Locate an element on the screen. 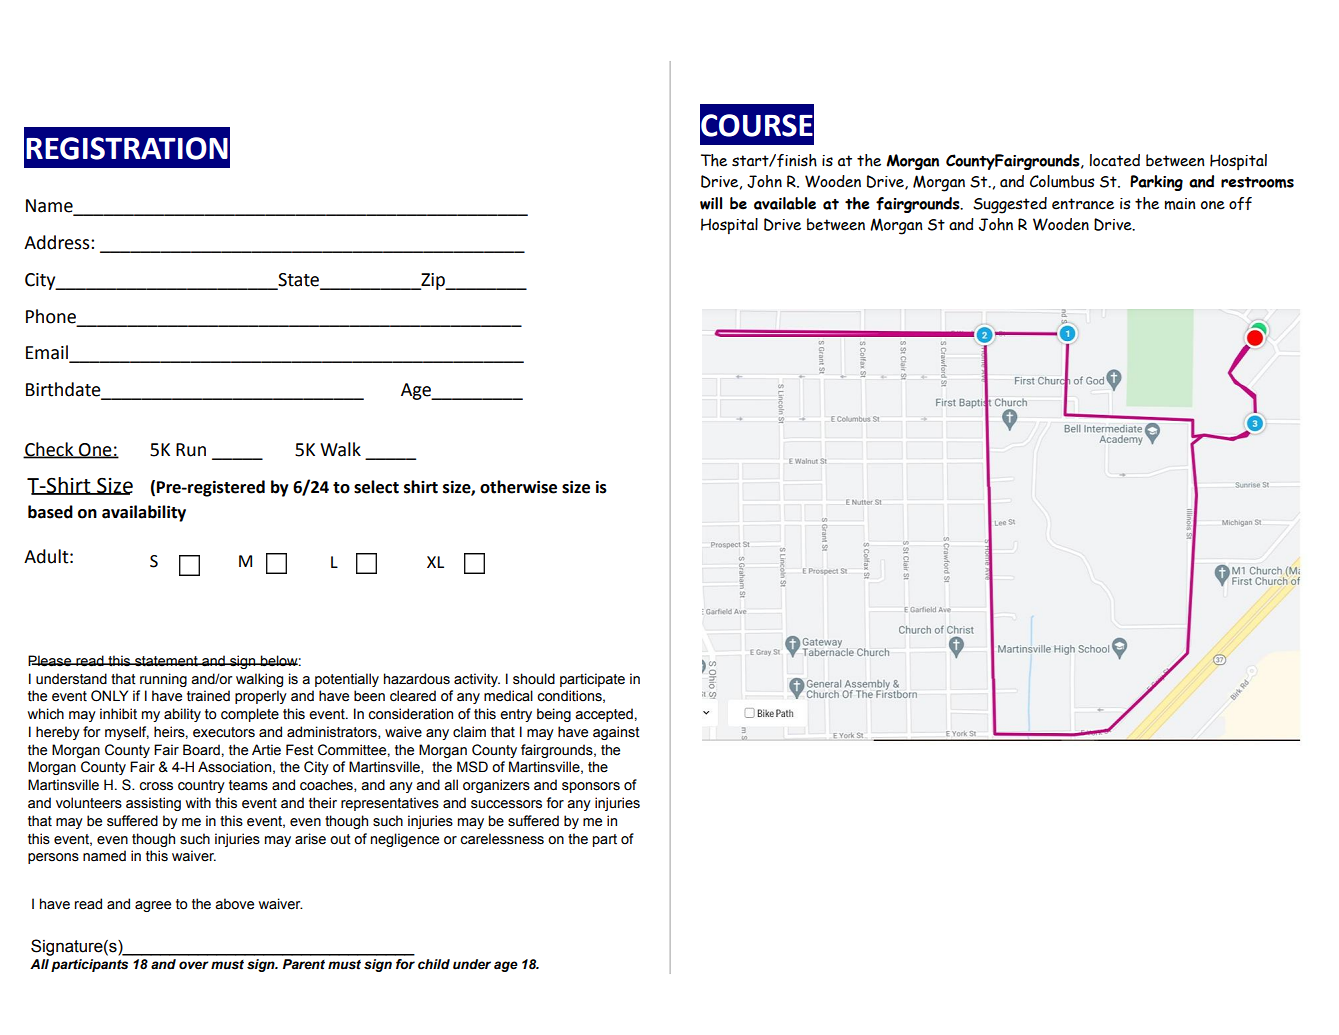 Image resolution: width=1339 pixels, height=1035 pixels. Check is located at coordinates (49, 450).
